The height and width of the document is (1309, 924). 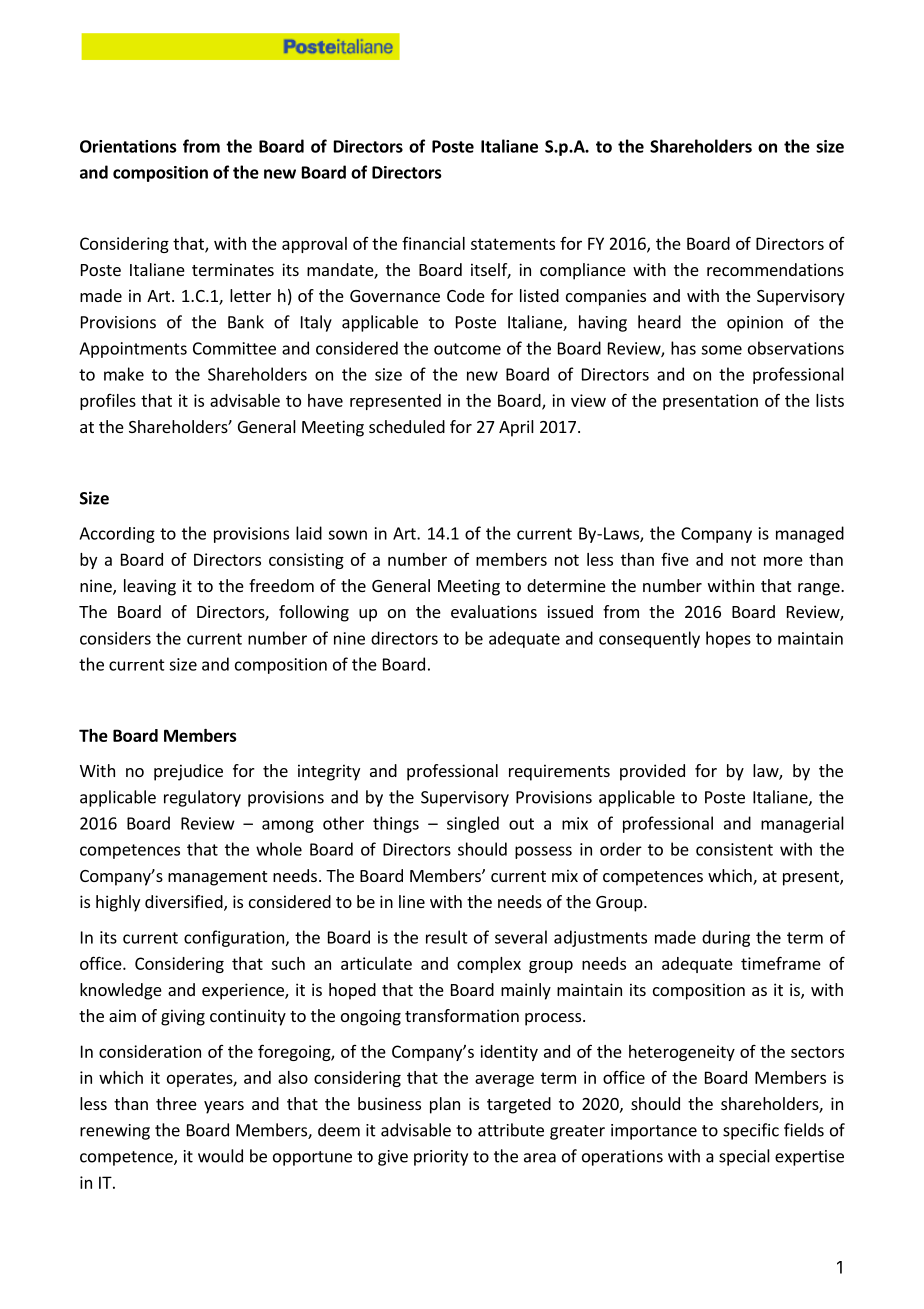 What do you see at coordinates (445, 1105) in the document?
I see `plan` at bounding box center [445, 1105].
